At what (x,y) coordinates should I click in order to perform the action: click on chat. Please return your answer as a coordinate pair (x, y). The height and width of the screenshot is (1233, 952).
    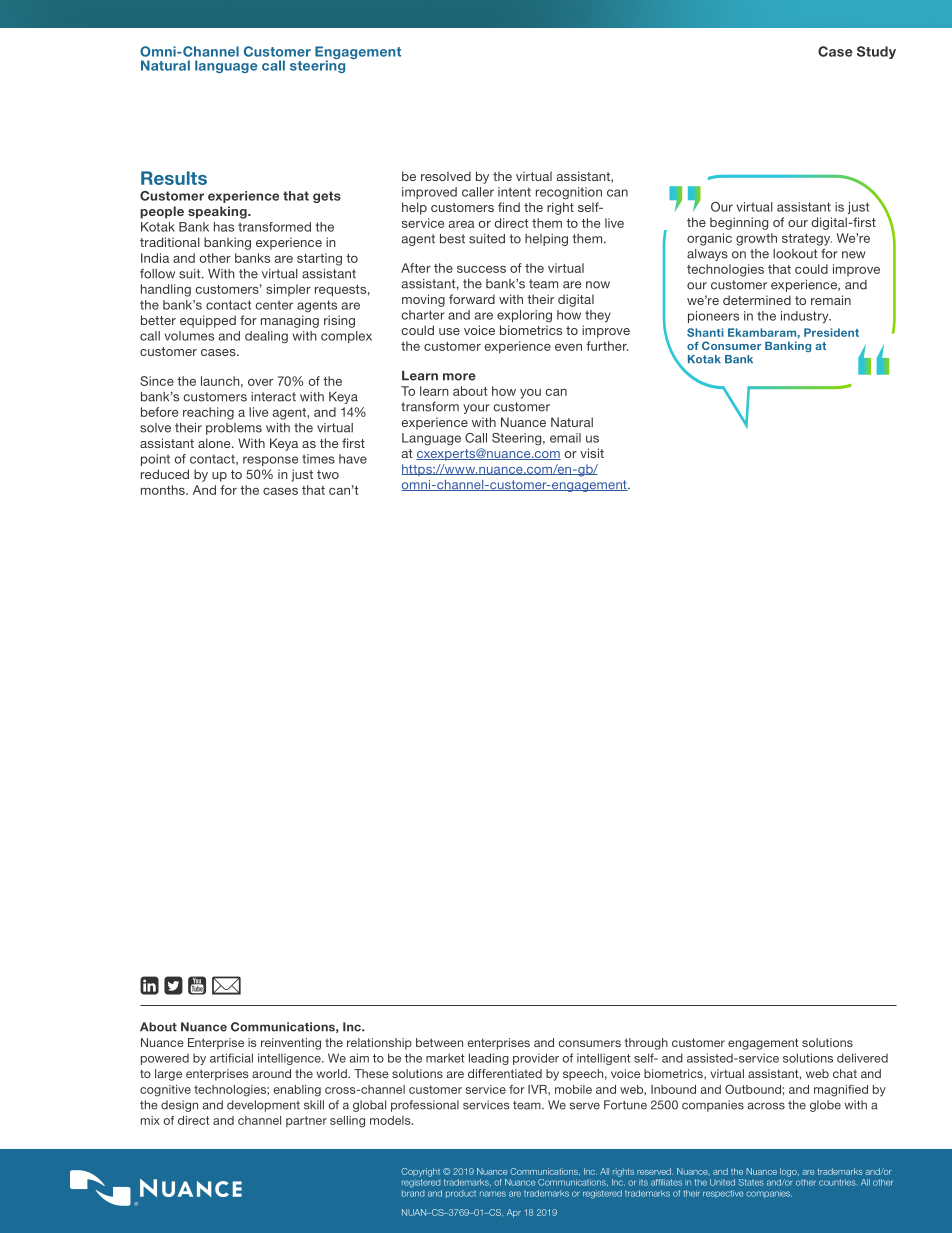
    Looking at the image, I should click on (845, 1073).
